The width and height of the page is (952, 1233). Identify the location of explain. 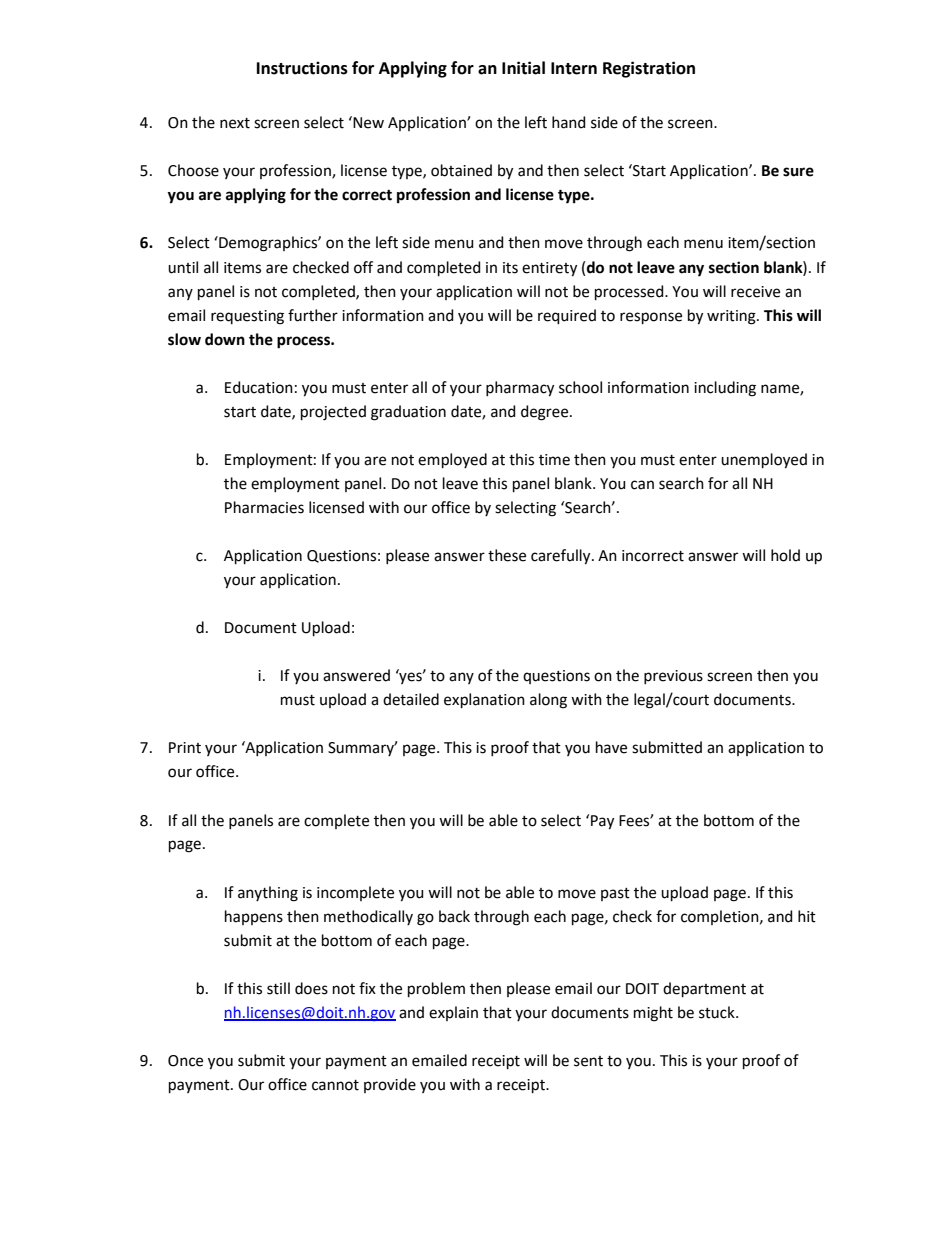
(453, 1013).
